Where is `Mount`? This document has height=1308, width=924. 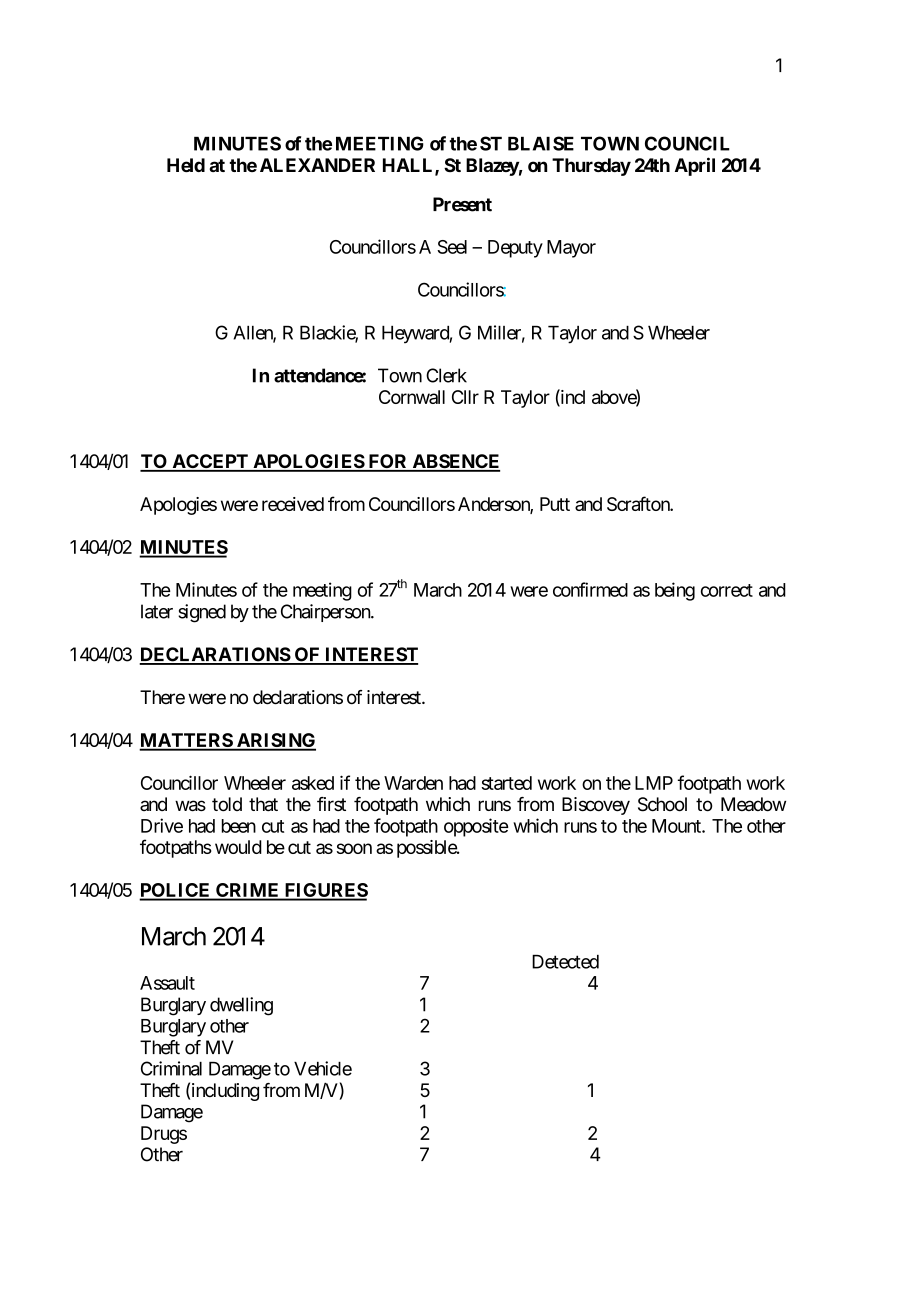 Mount is located at coordinates (677, 826).
